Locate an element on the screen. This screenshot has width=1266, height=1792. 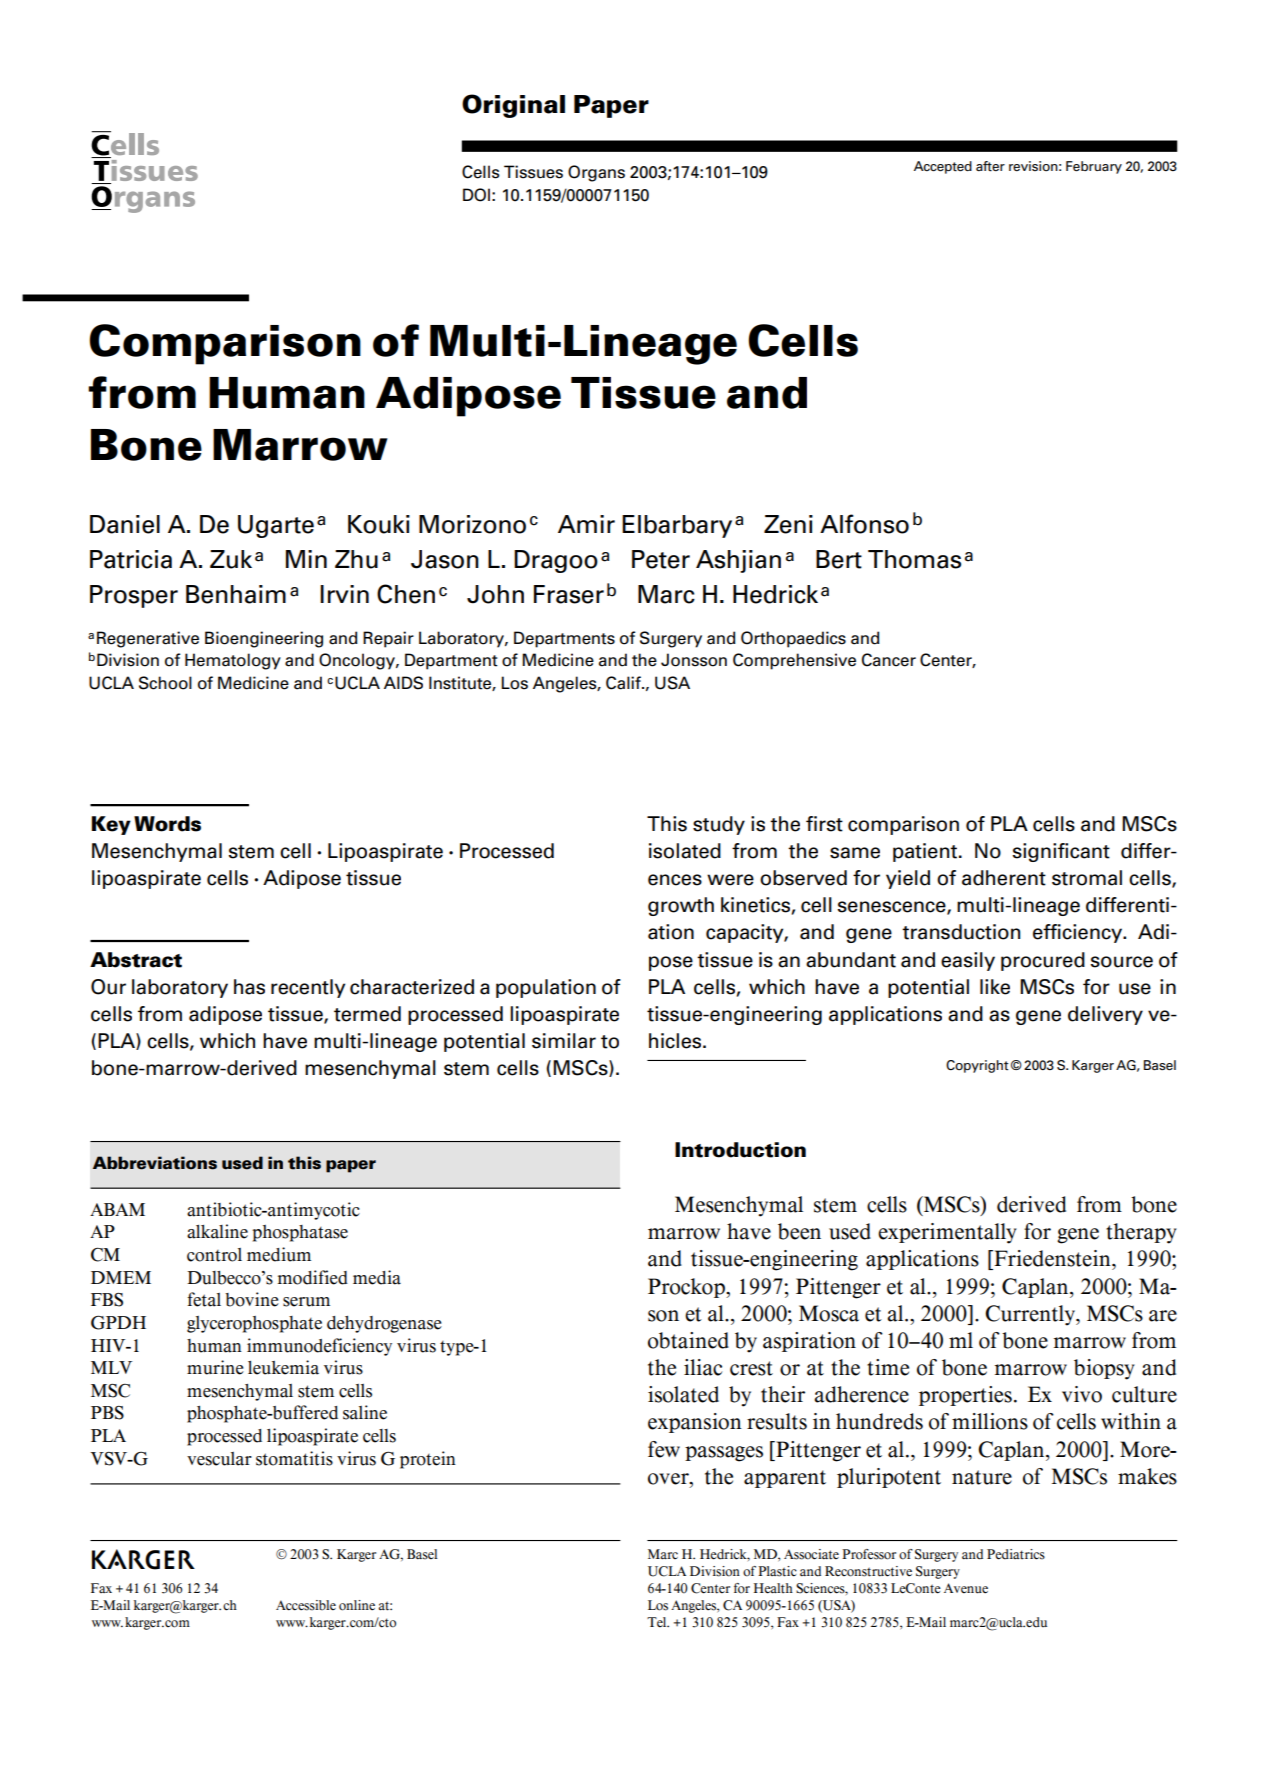
adherent is located at coordinates (1004, 878).
